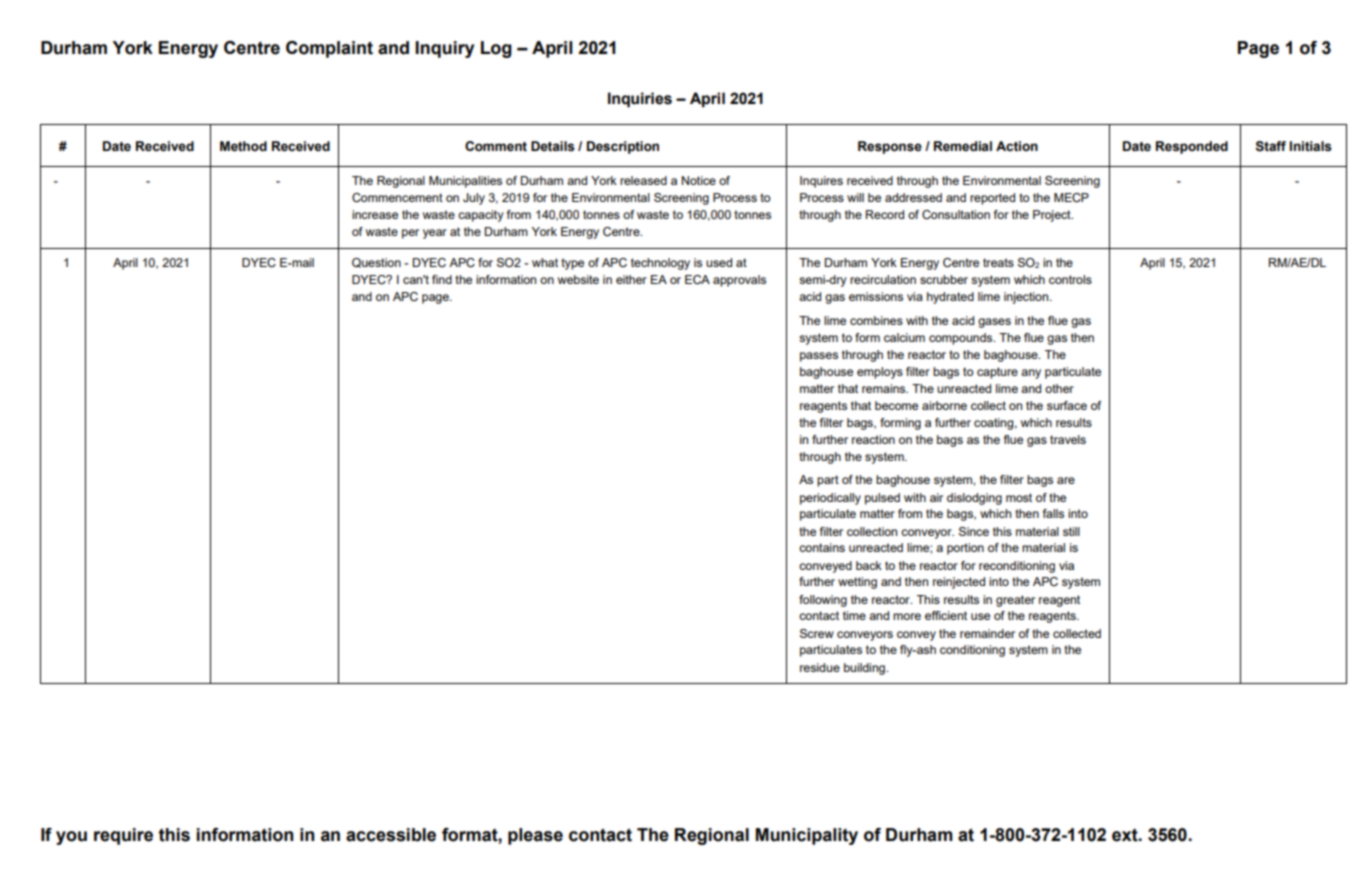  What do you see at coordinates (807, 836) in the image?
I see `Municipality` at bounding box center [807, 836].
